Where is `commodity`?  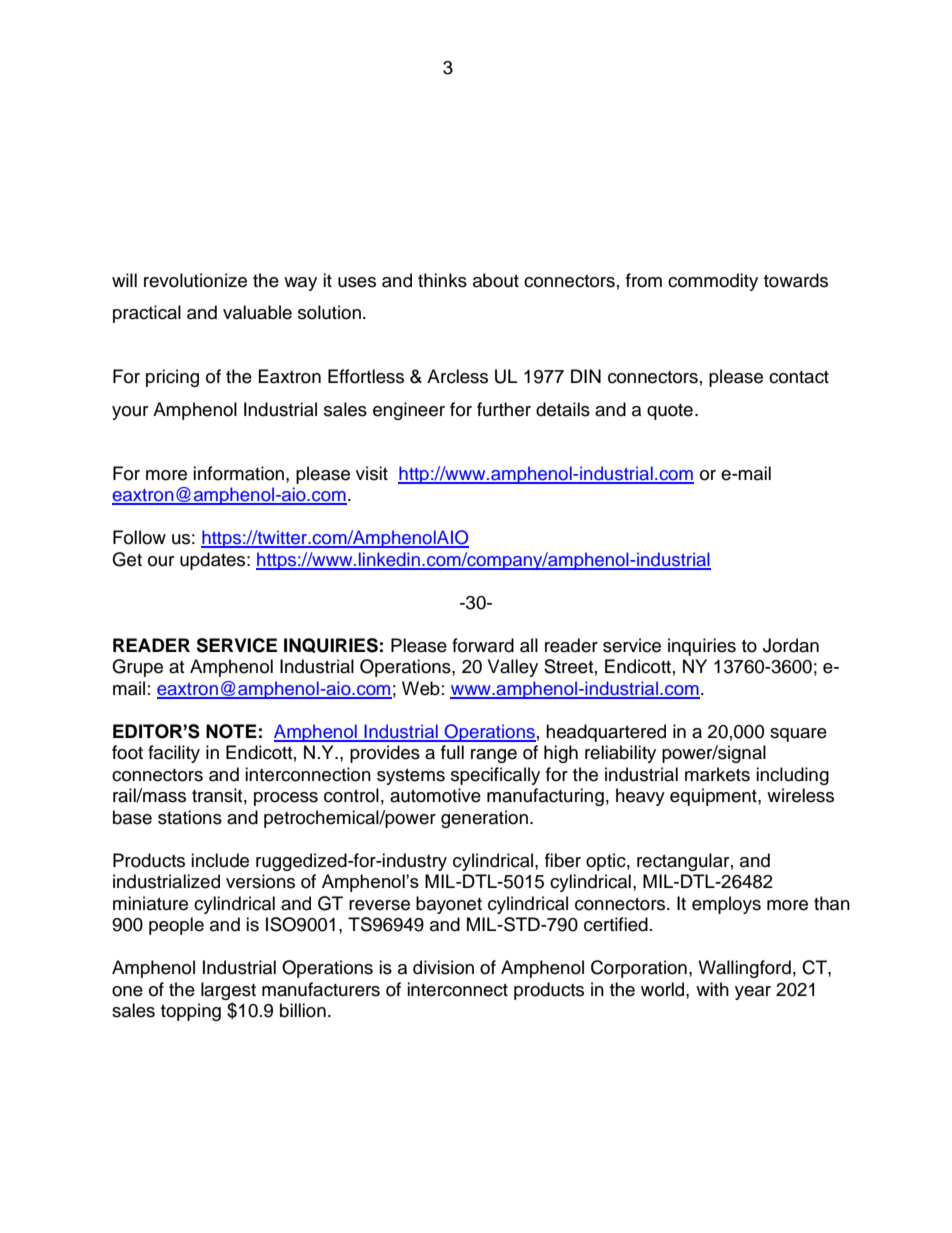
commodity is located at coordinates (713, 282).
